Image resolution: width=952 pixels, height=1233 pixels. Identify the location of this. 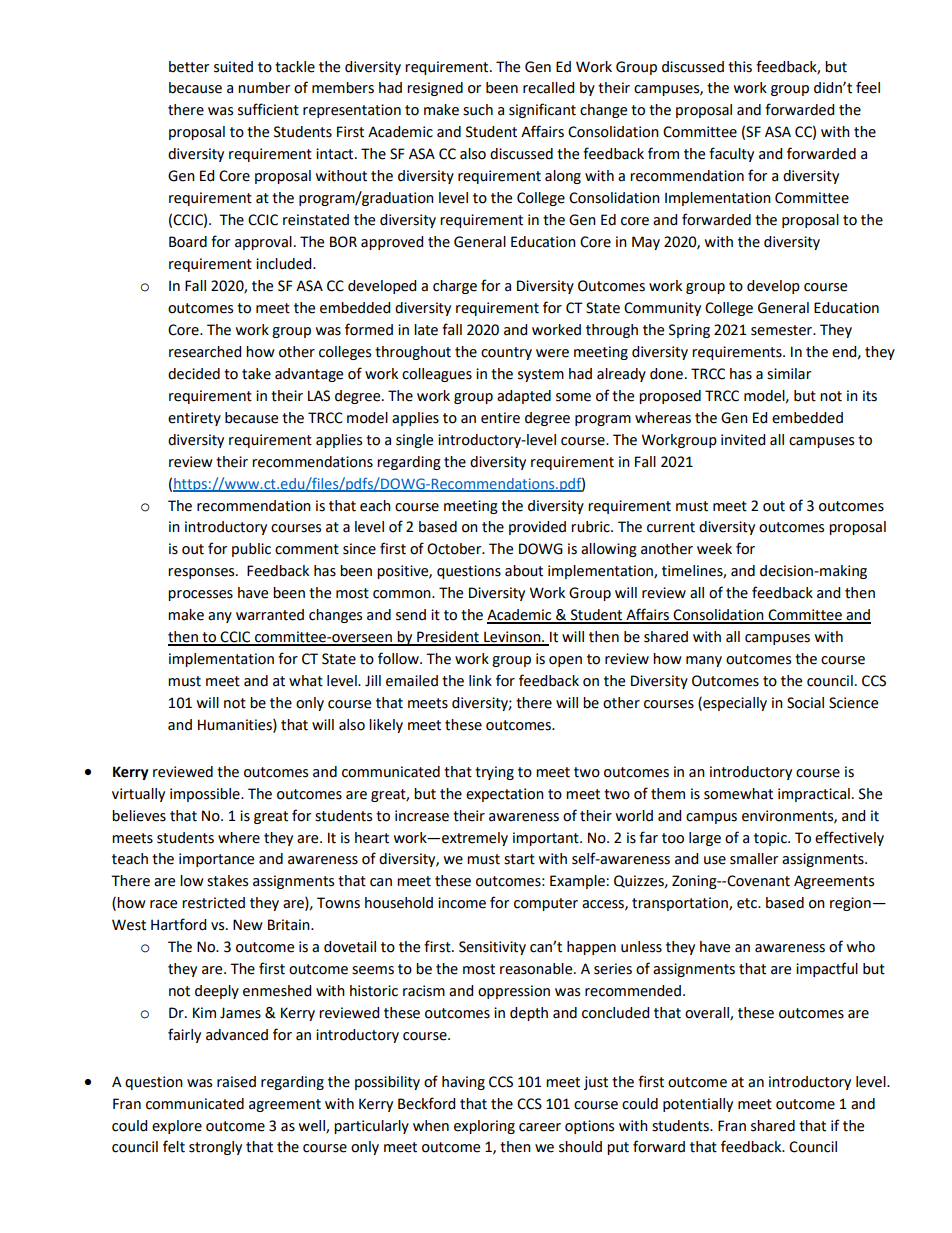
(740, 67).
